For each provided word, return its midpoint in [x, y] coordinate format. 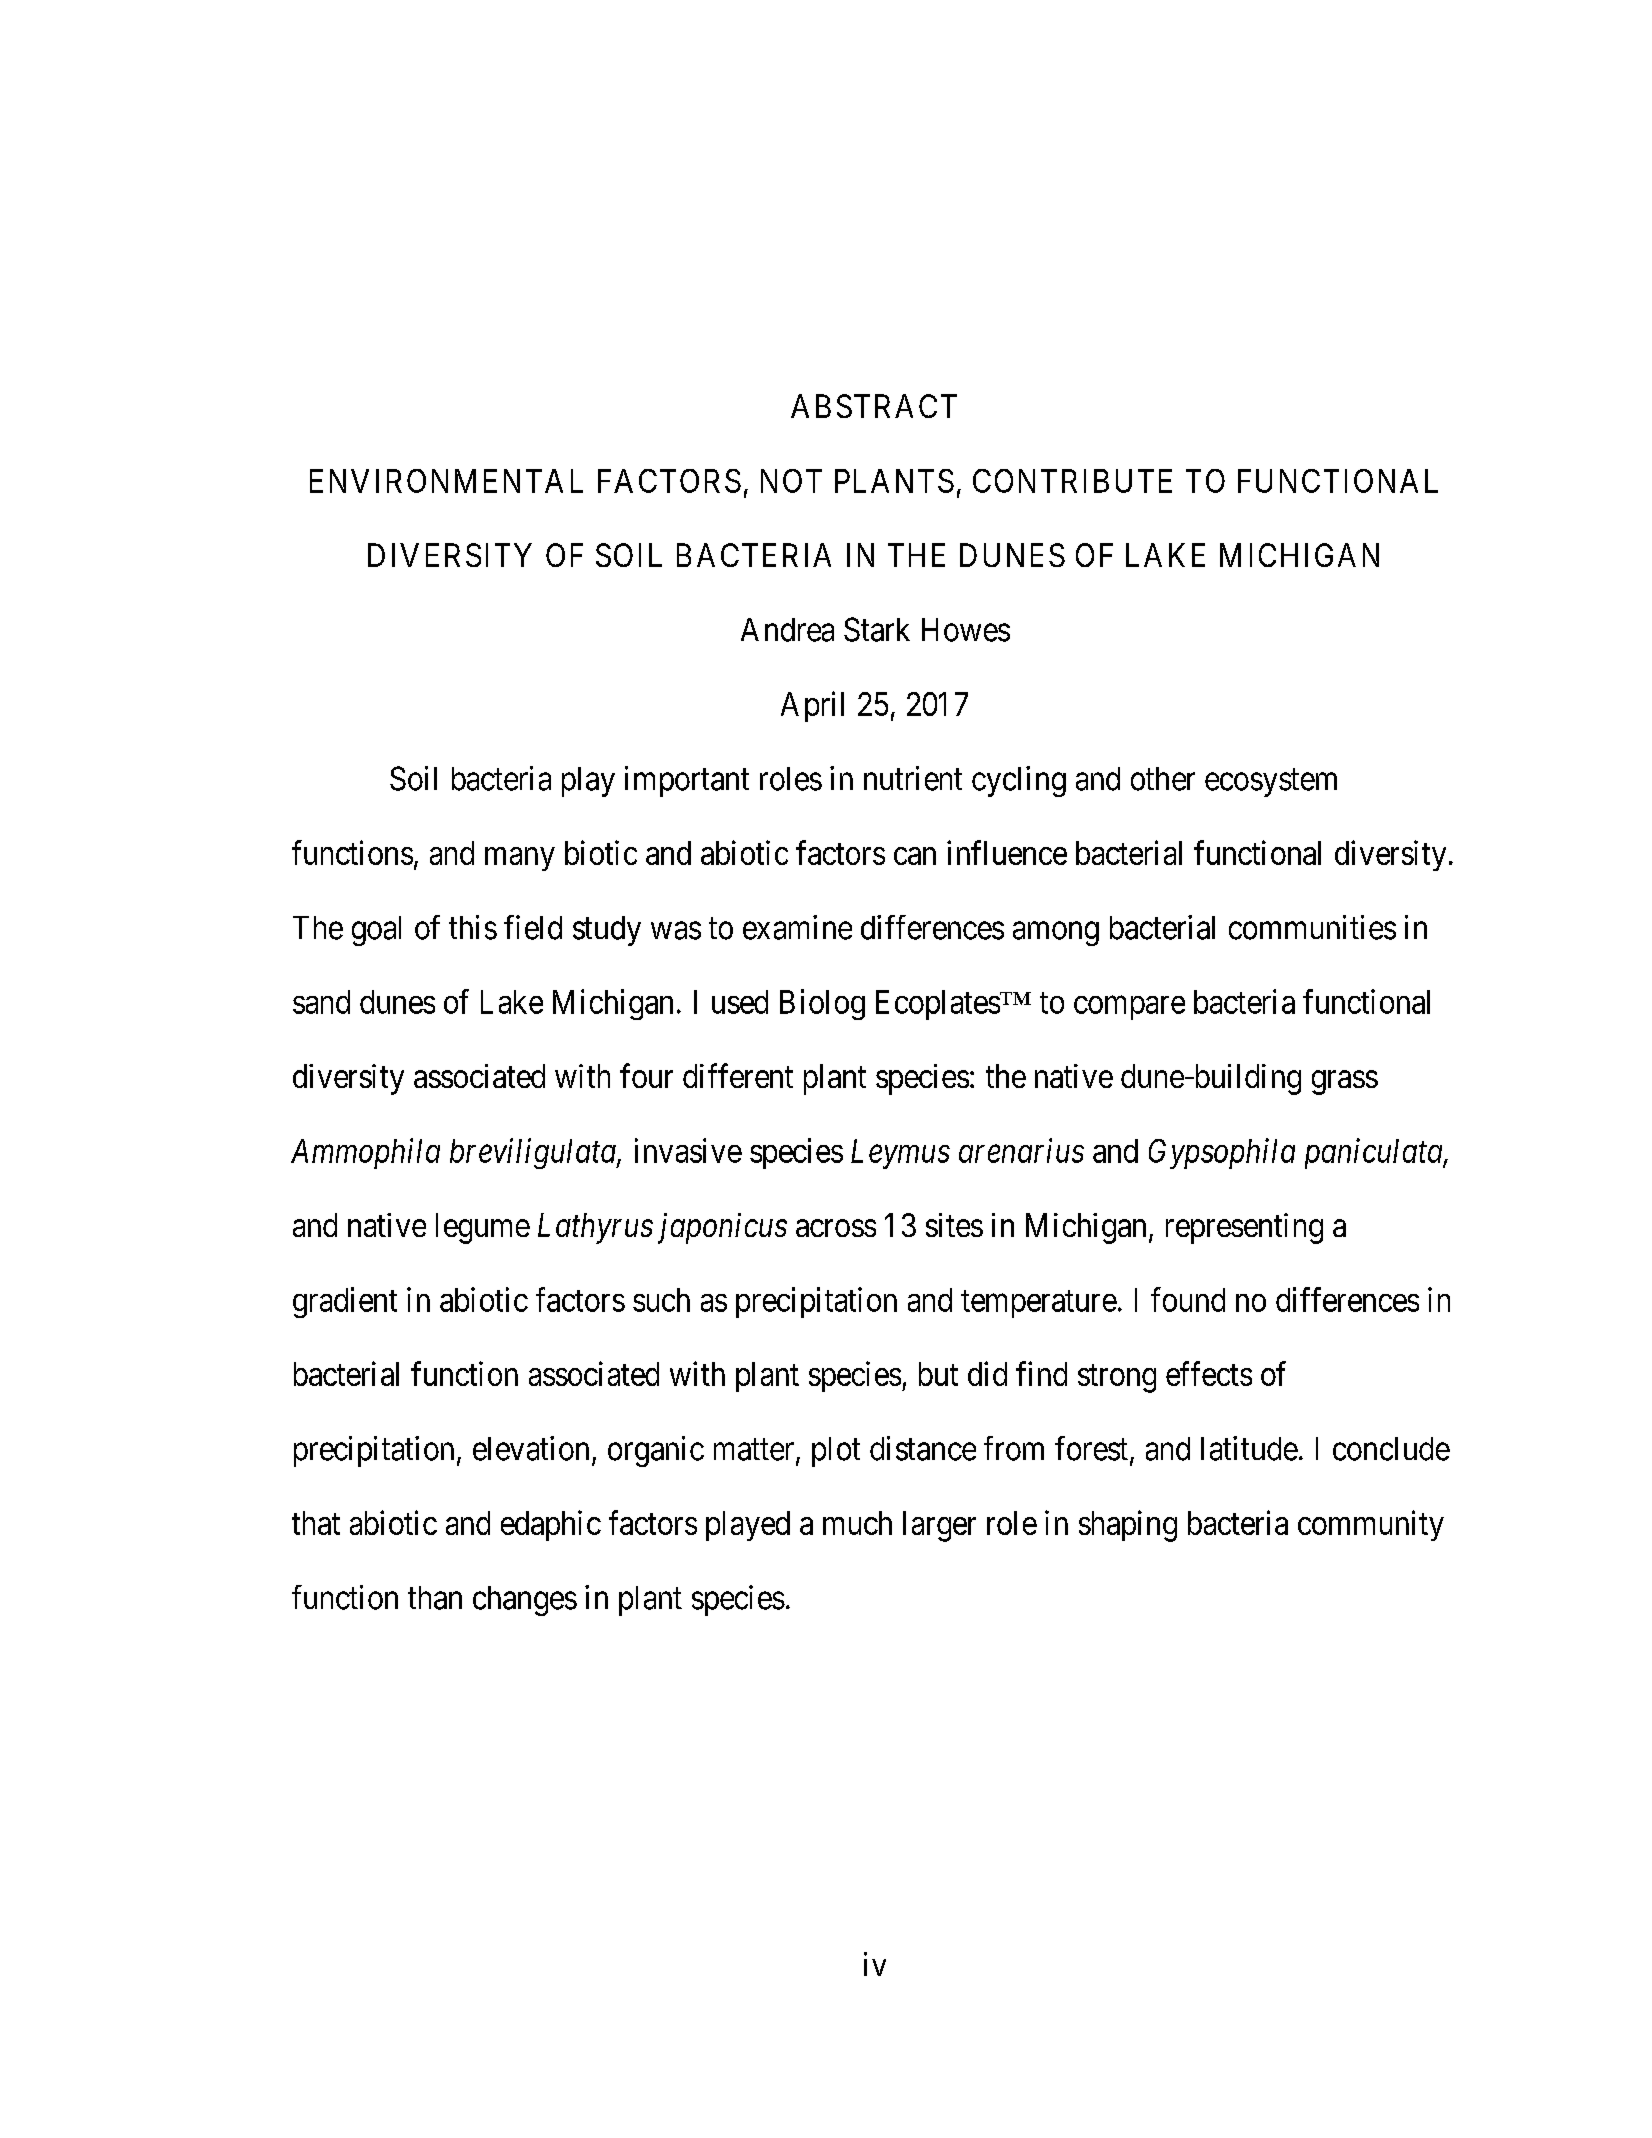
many [520, 859]
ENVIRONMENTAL [446, 481]
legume [483, 1228]
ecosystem [1271, 783]
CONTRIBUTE [1072, 481]
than [435, 1598]
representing [1244, 1228]
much [857, 1523]
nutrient [913, 778]
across [836, 1228]
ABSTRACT [874, 406]
